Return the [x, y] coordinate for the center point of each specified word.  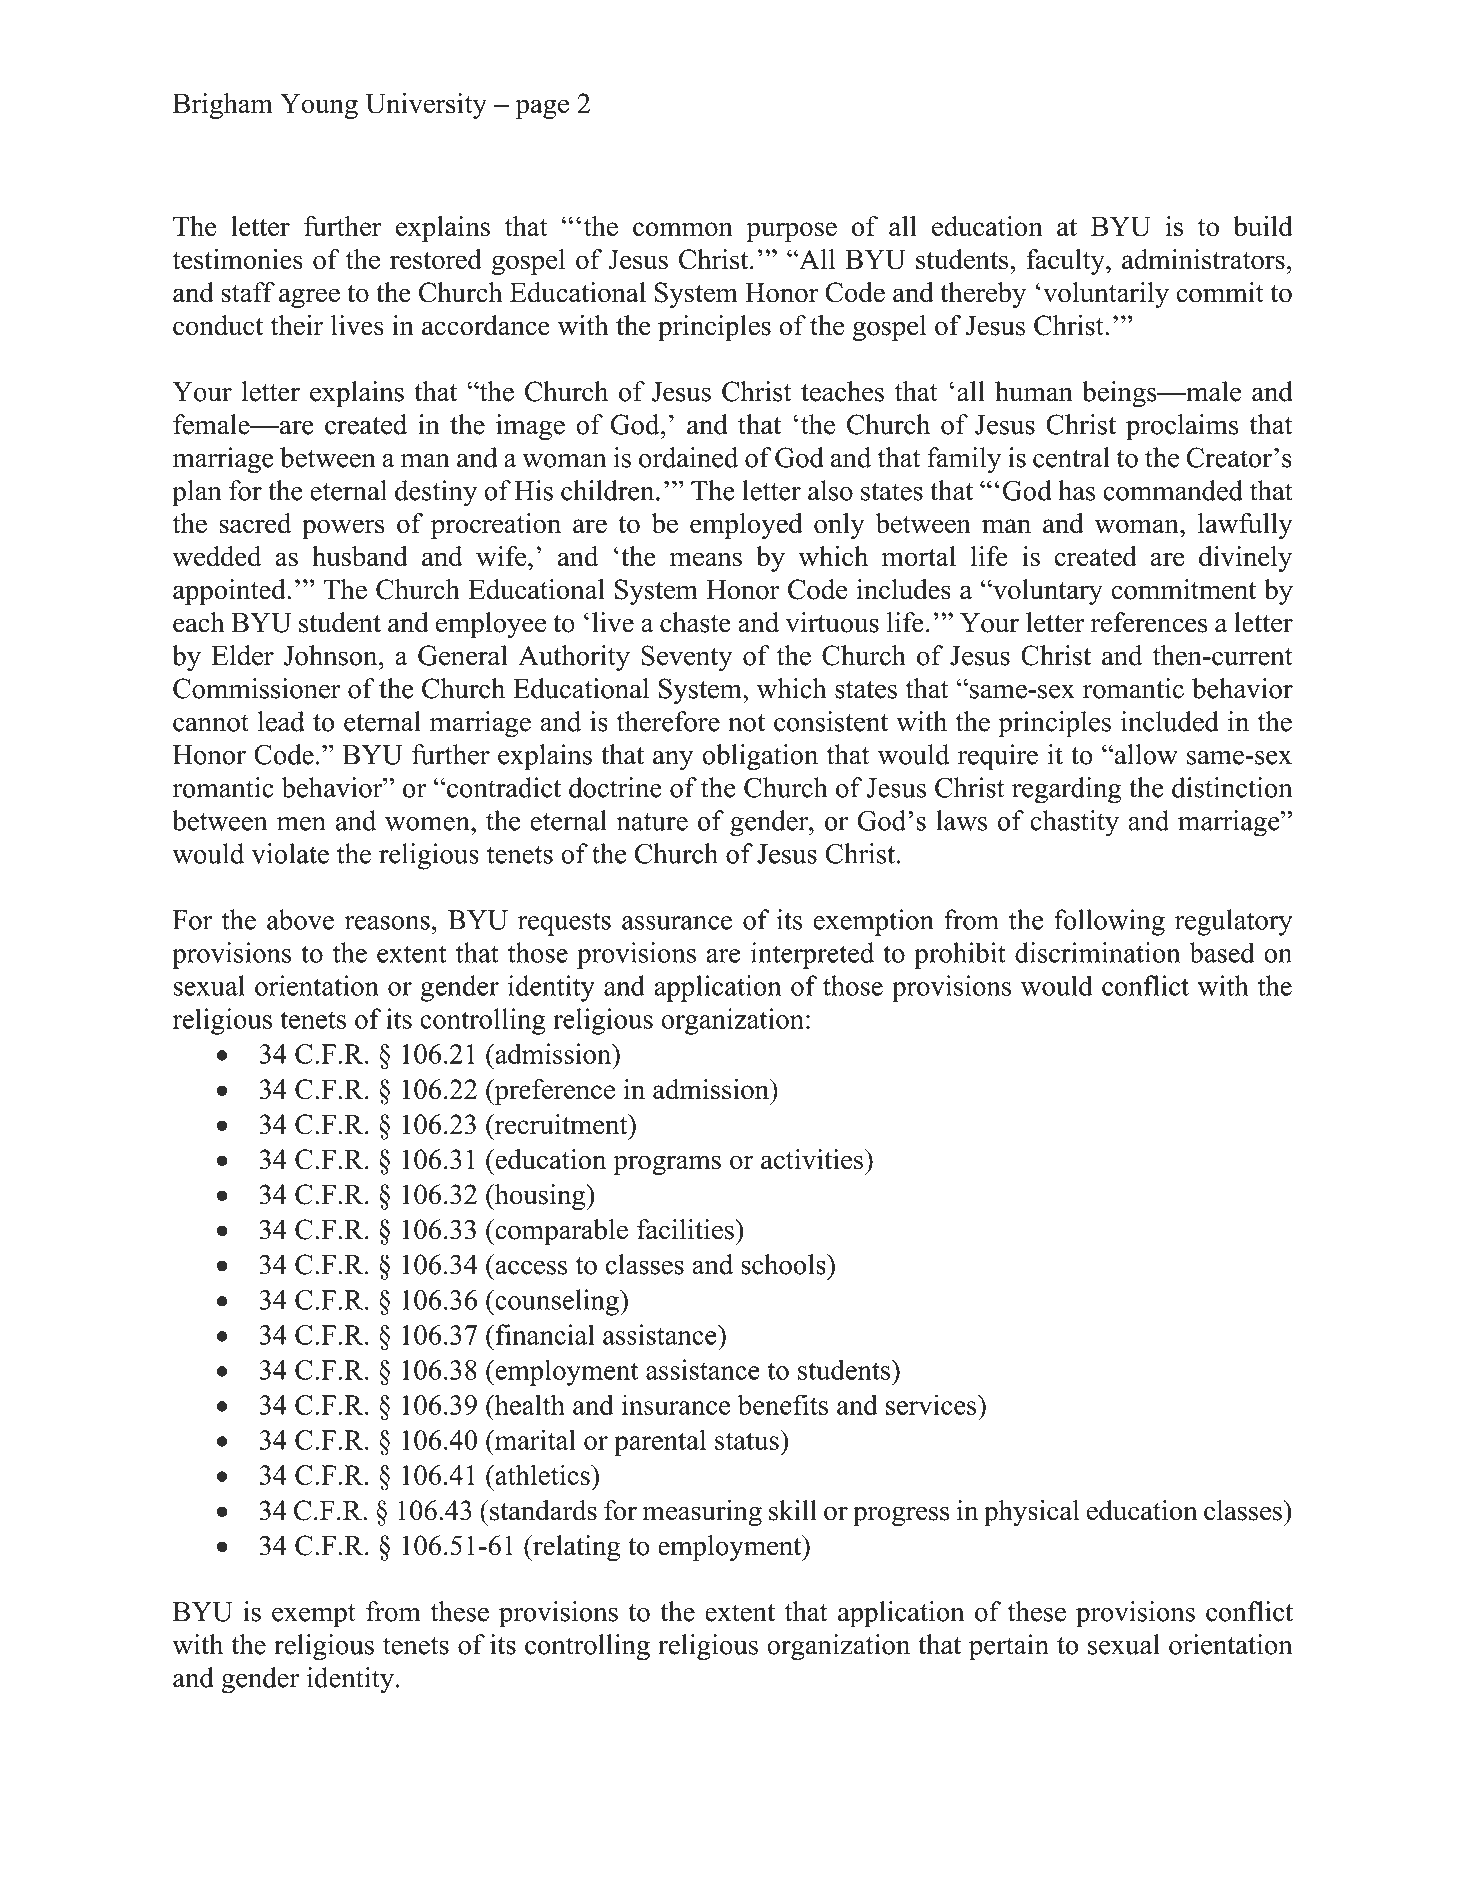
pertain [1009, 1647]
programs [667, 1165]
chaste [695, 622]
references [1149, 622]
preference [553, 1092]
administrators [1203, 259]
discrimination [1097, 952]
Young [319, 106]
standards [542, 1510]
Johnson [332, 655]
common [683, 229]
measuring [702, 1513]
